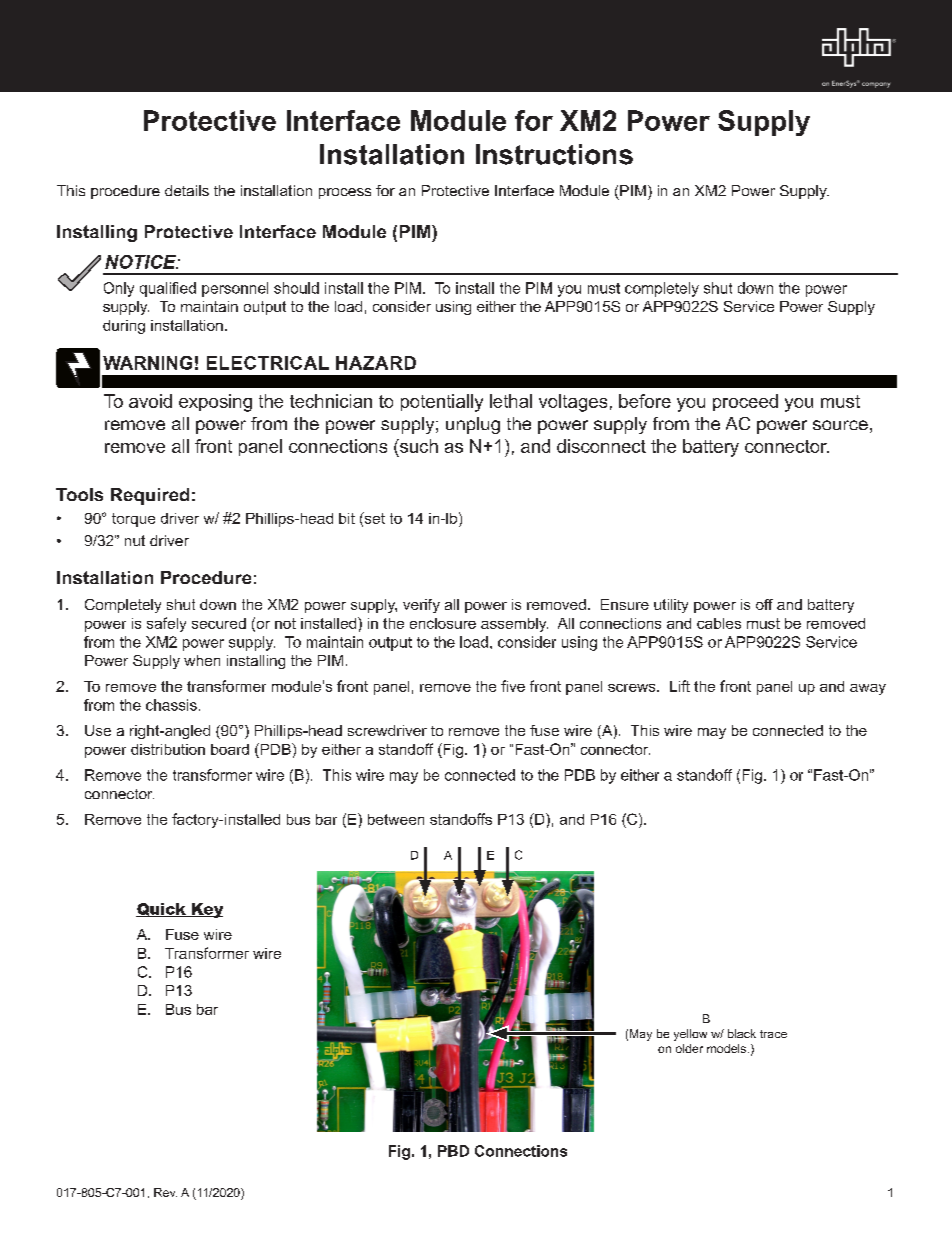 The height and width of the document is (1233, 952). Describe the element at coordinates (165, 1192) in the document. I see `Rev` at that location.
